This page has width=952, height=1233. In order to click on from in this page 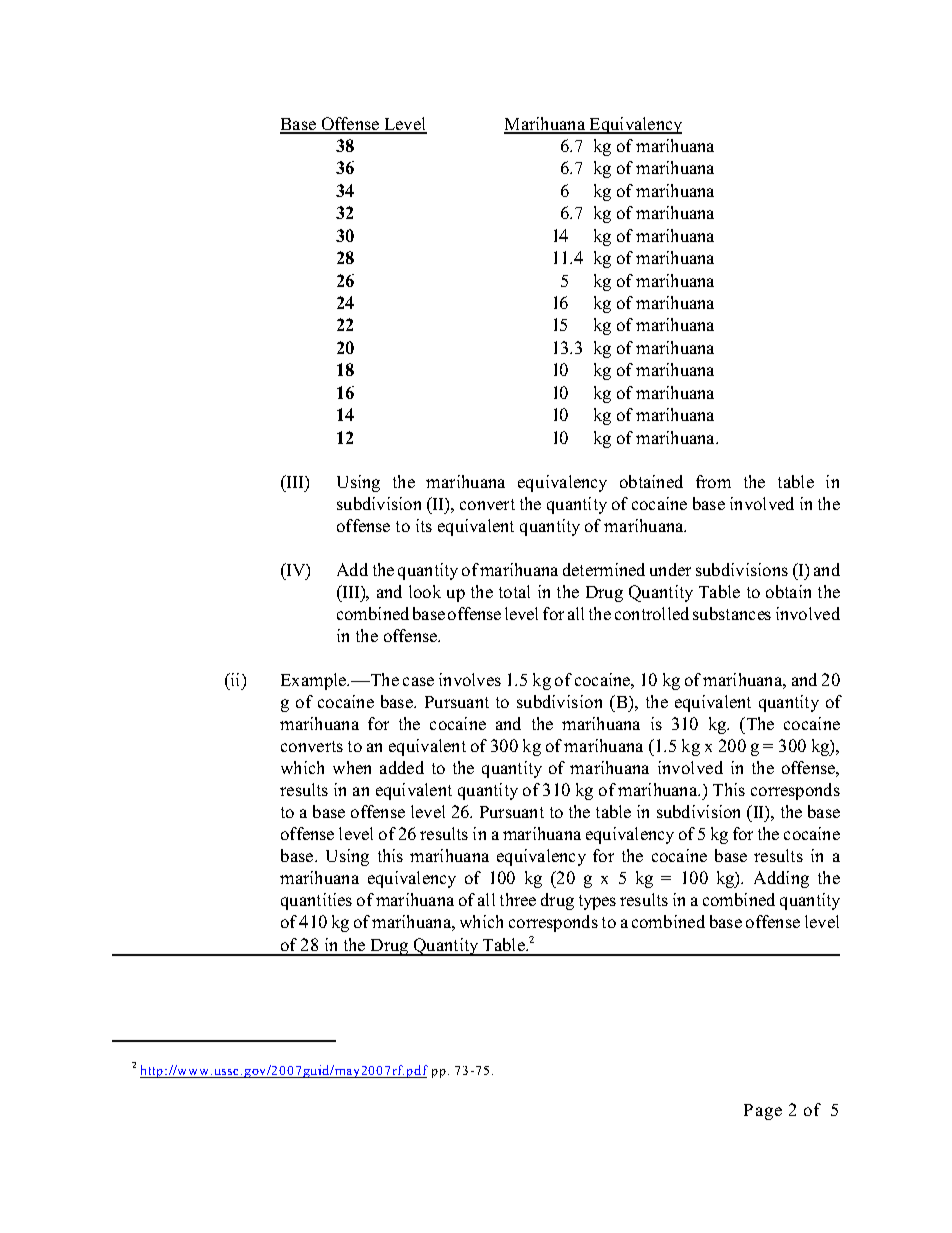, I will do `click(713, 481)`.
